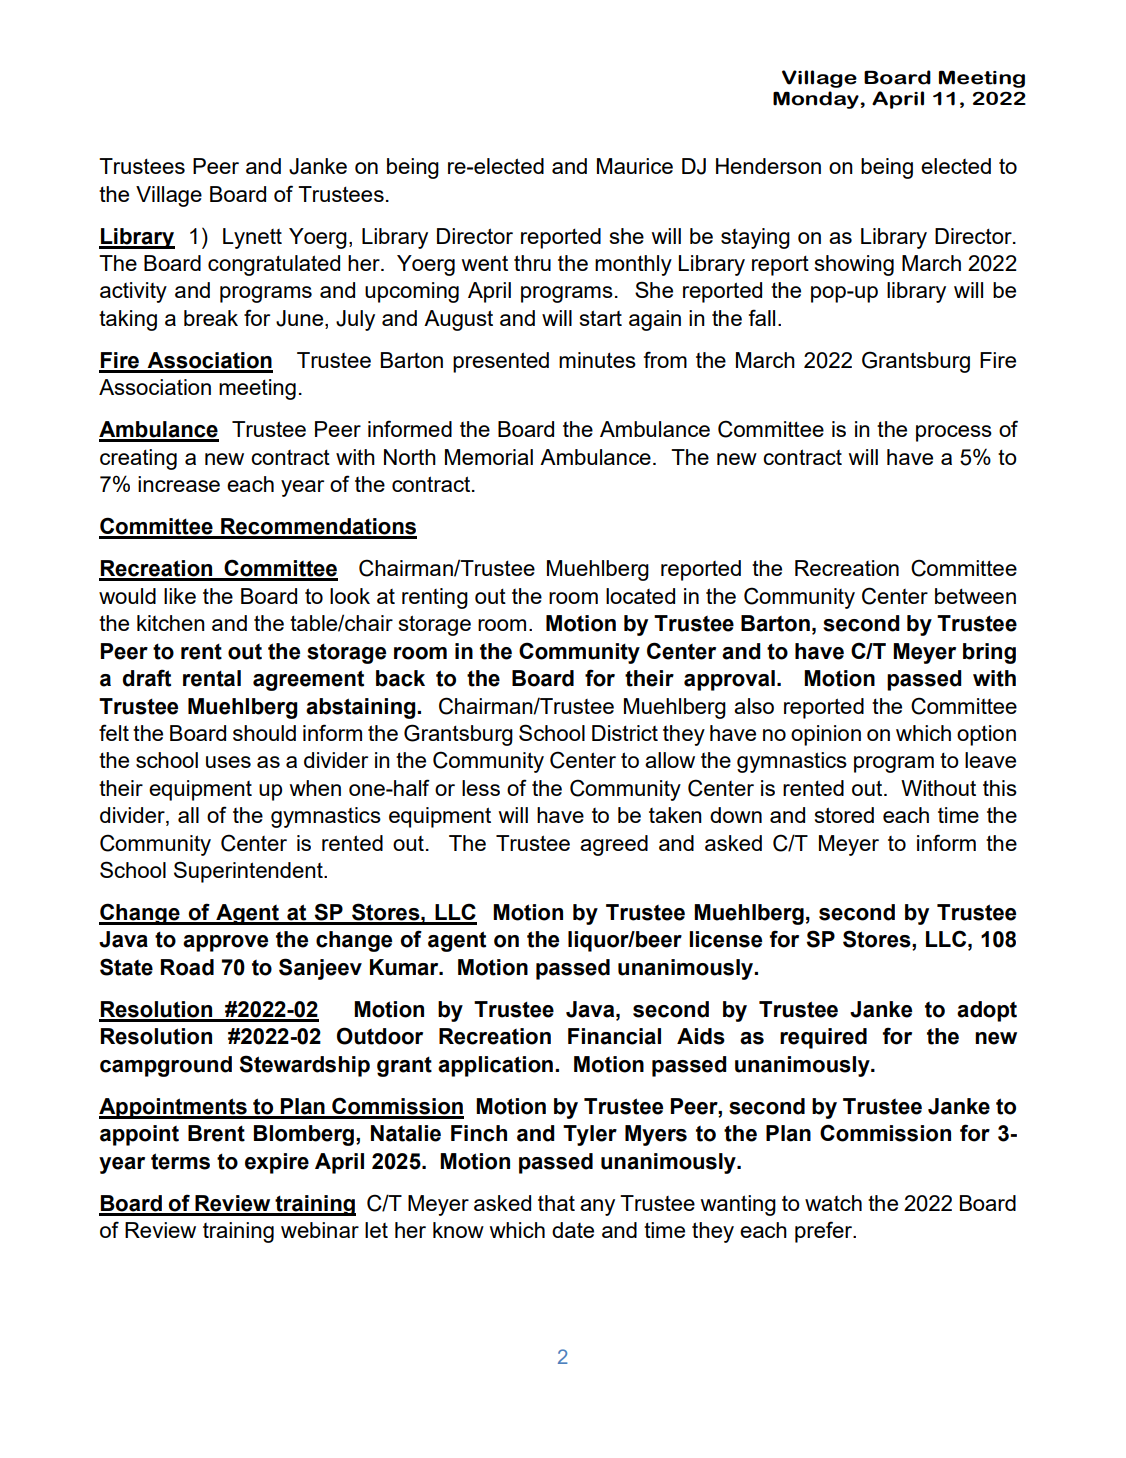  Describe the element at coordinates (180, 1161) in the image. I see `terms` at that location.
